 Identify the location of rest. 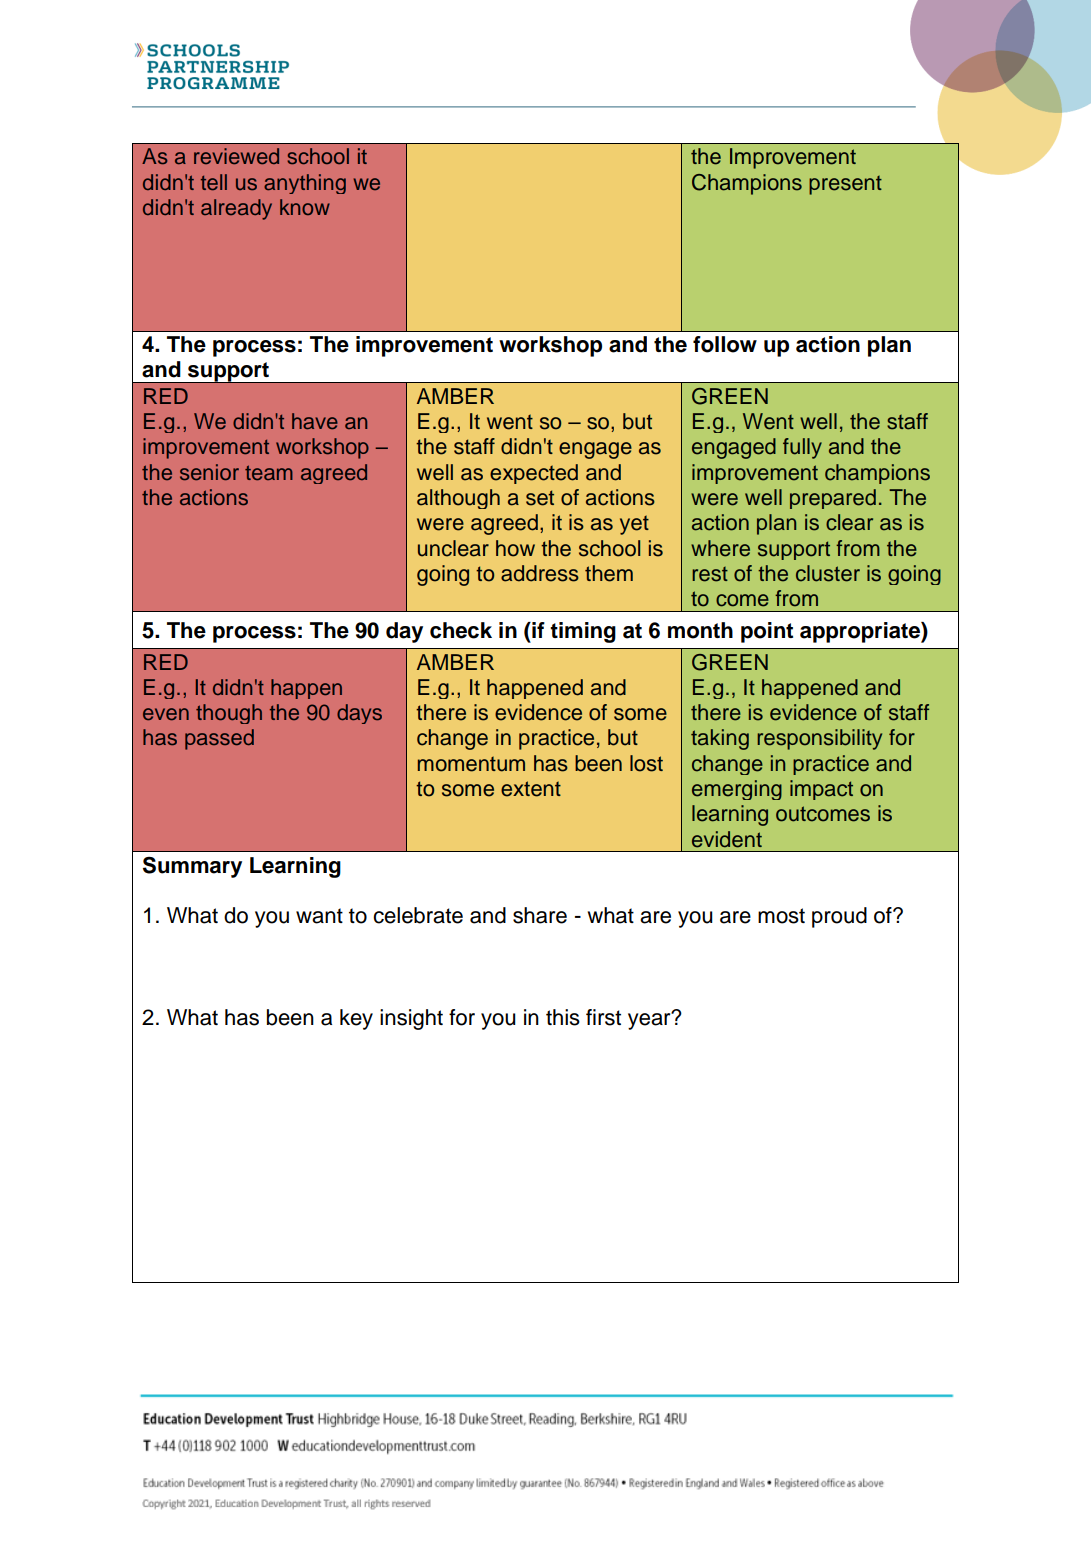
(710, 574).
